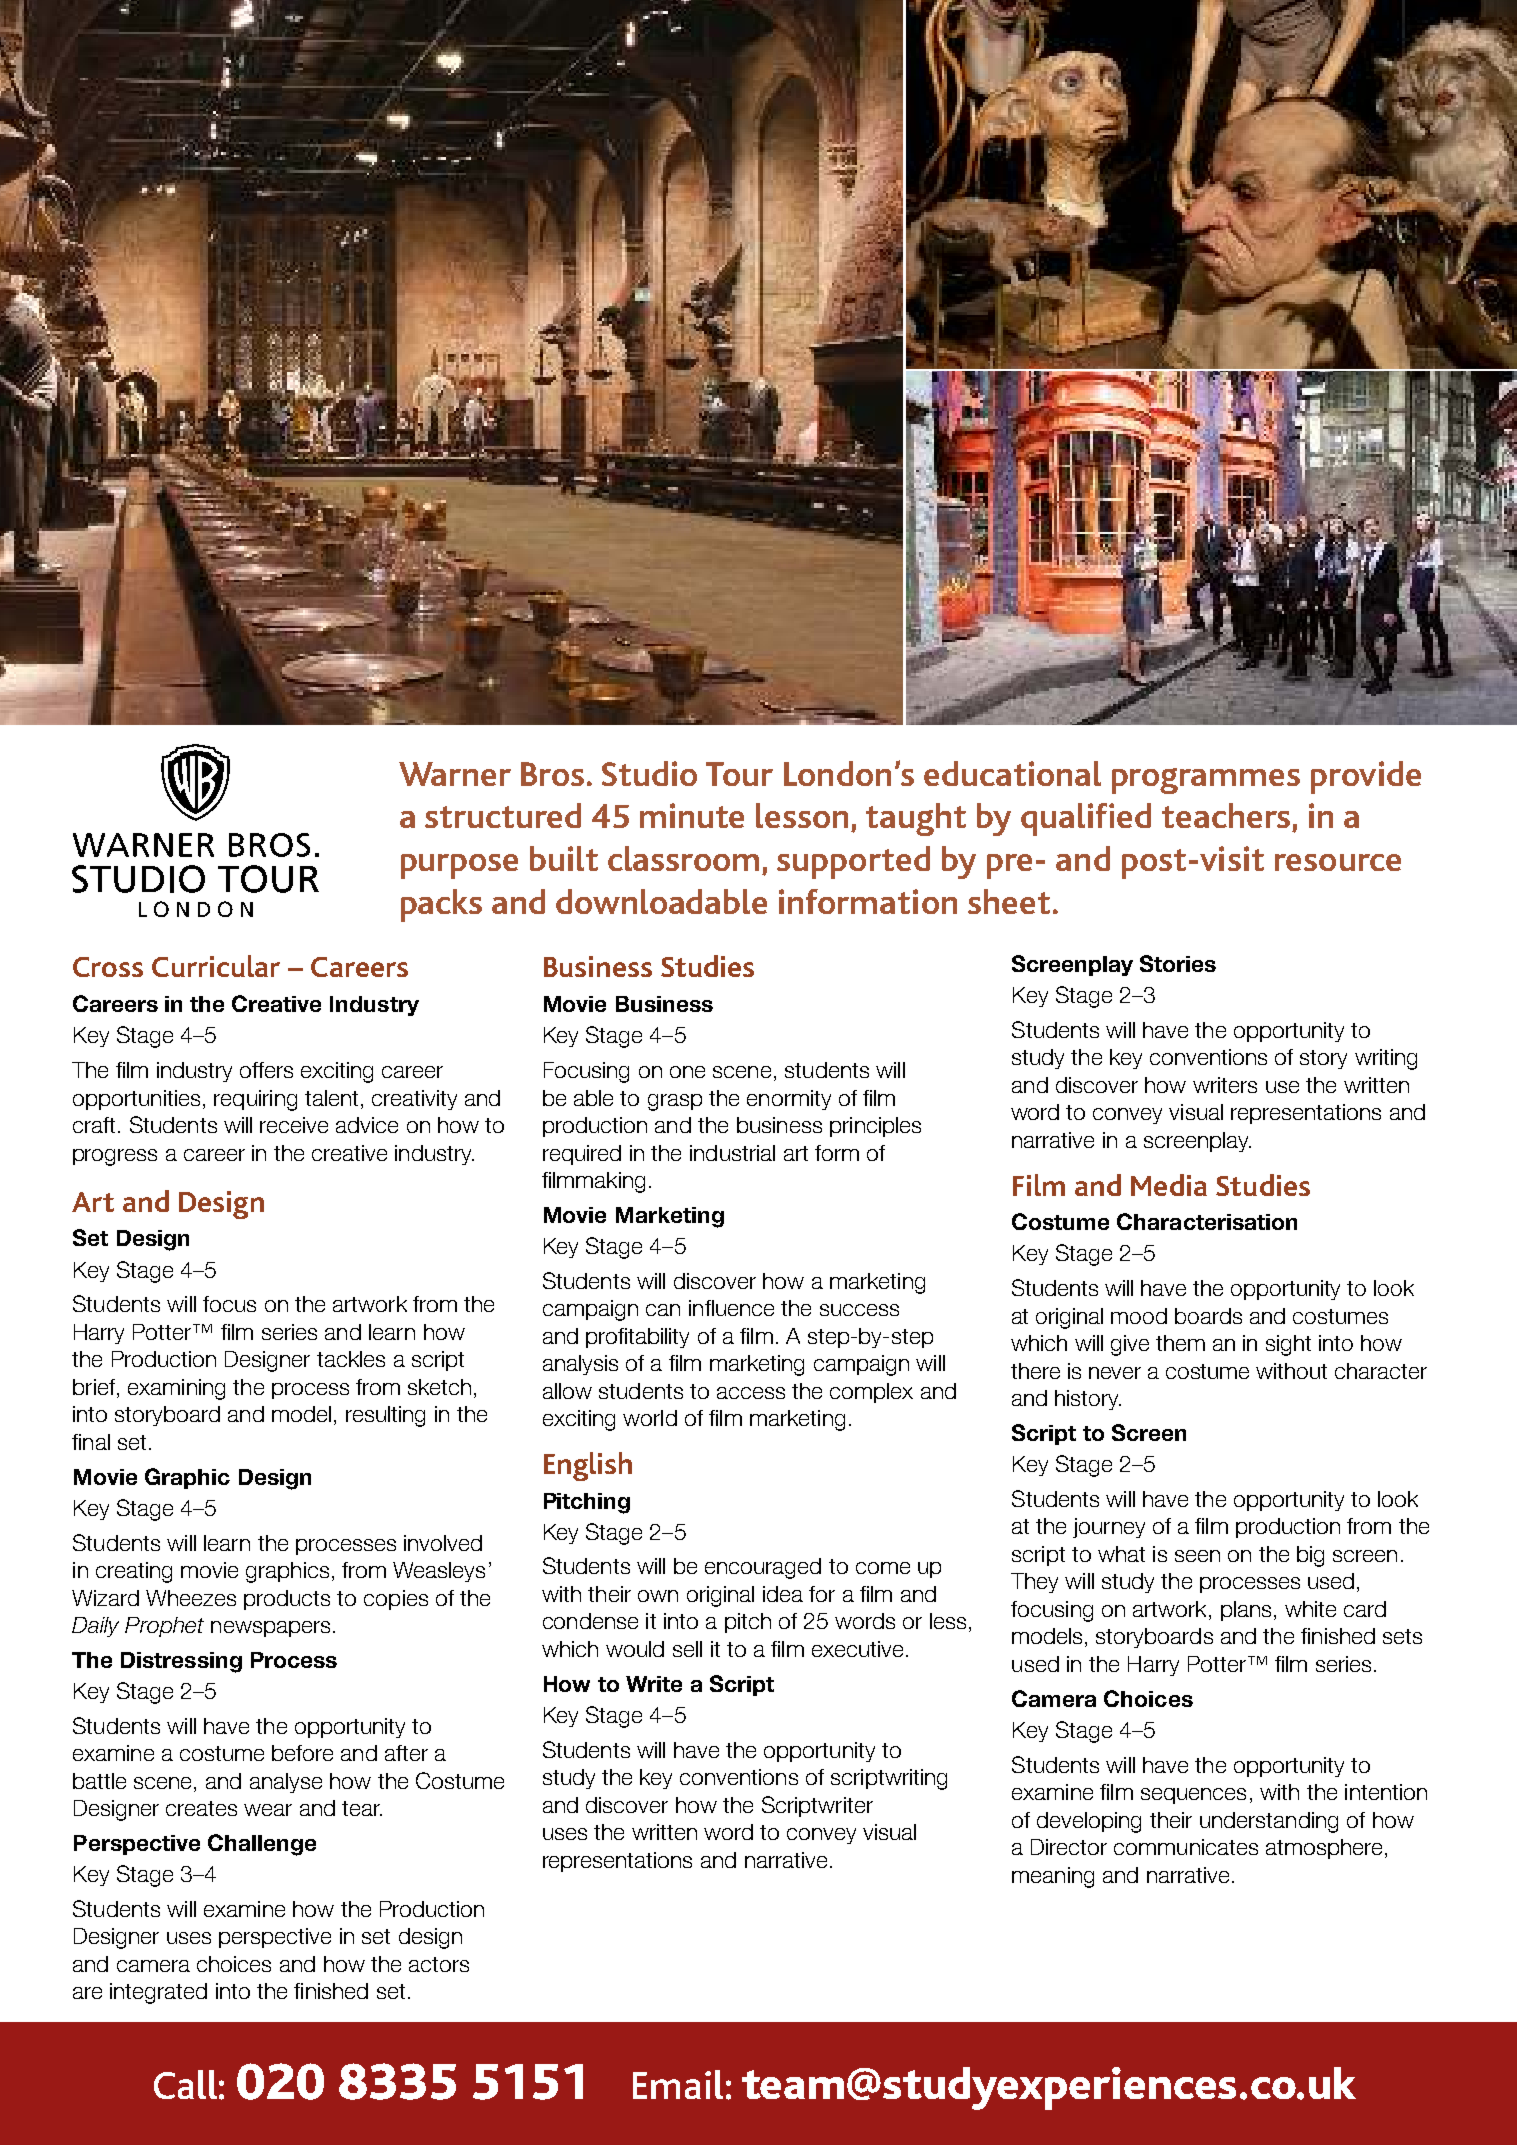 This image has height=2145, width=1517. I want to click on never, so click(1115, 1373).
